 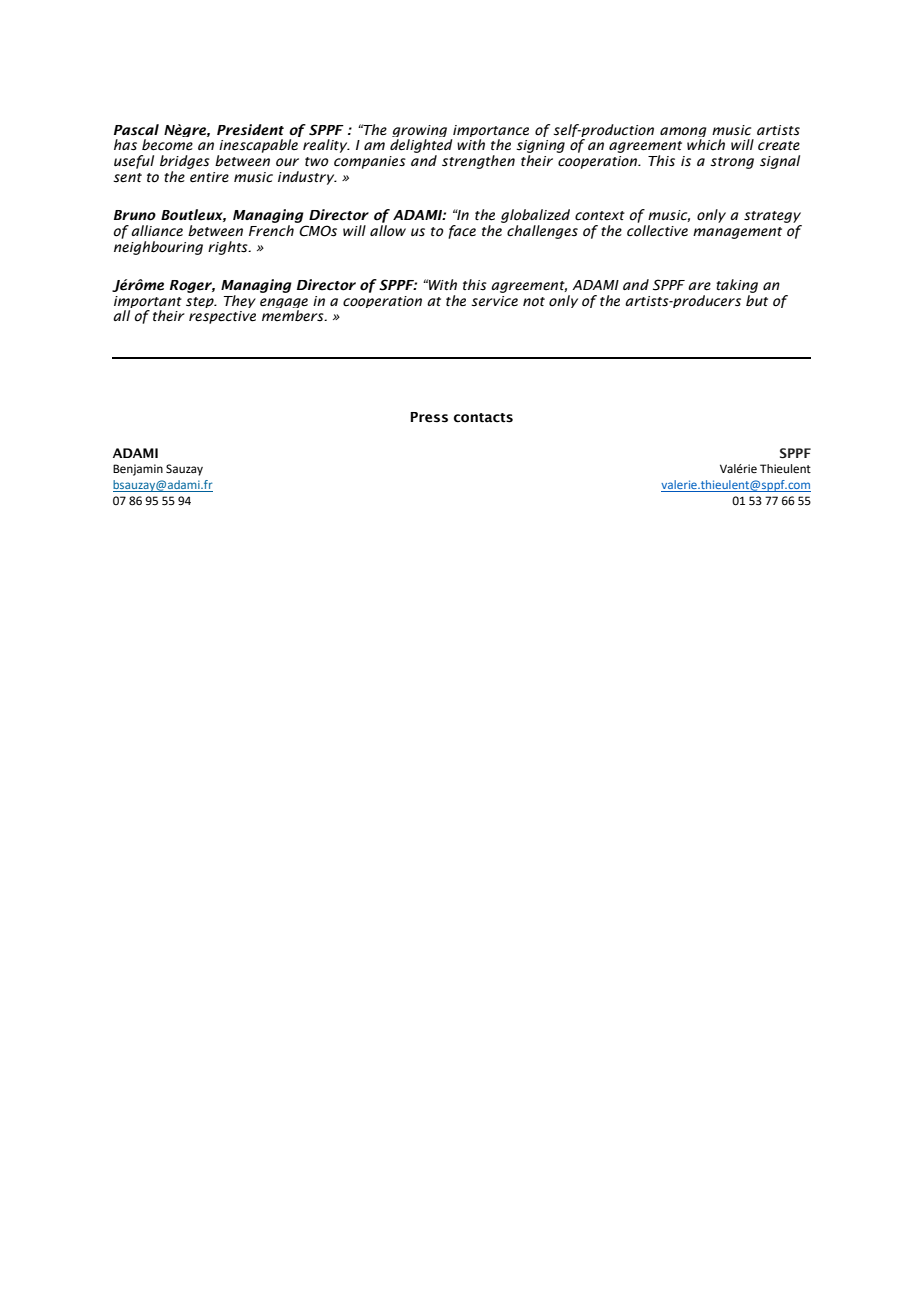 I want to click on delighted, so click(x=421, y=147).
